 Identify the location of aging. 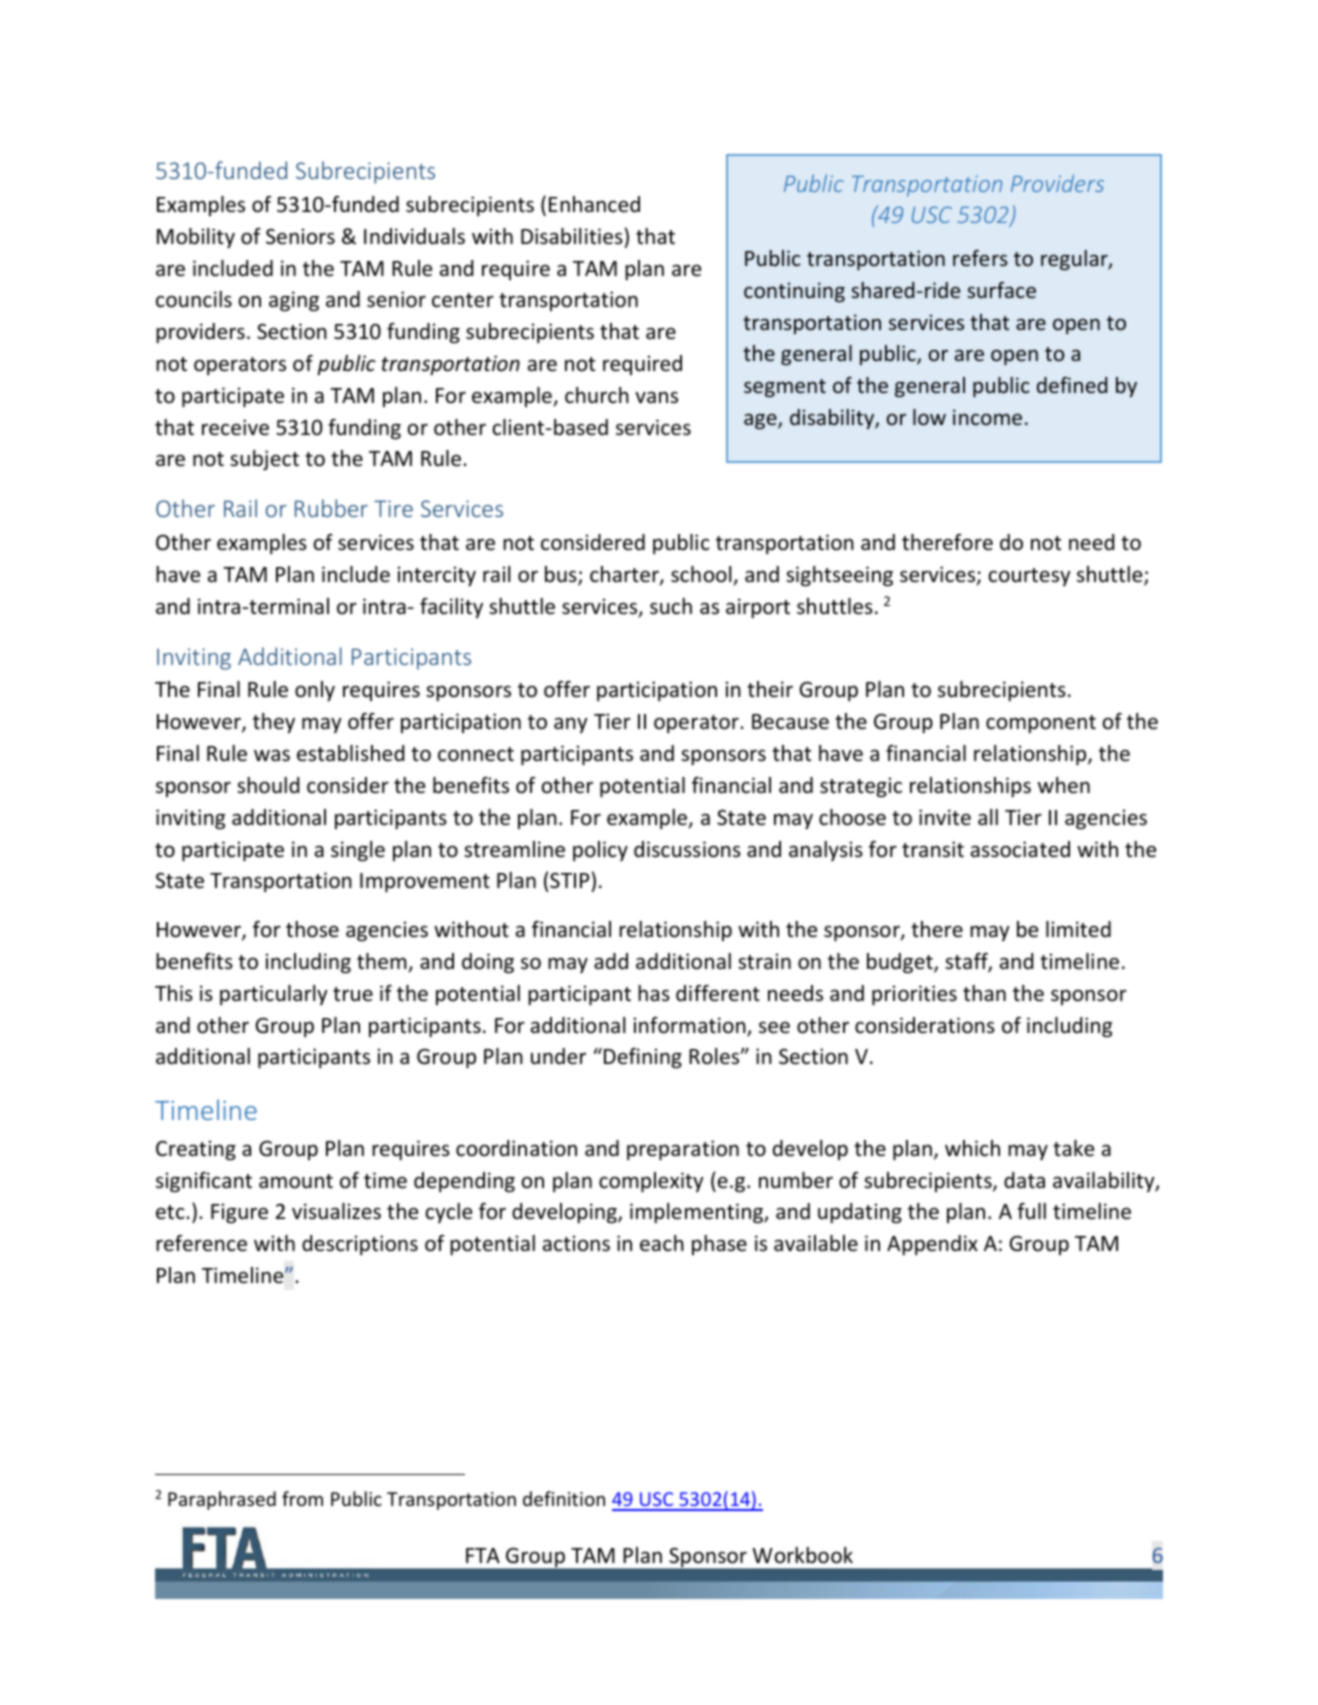
(294, 301).
